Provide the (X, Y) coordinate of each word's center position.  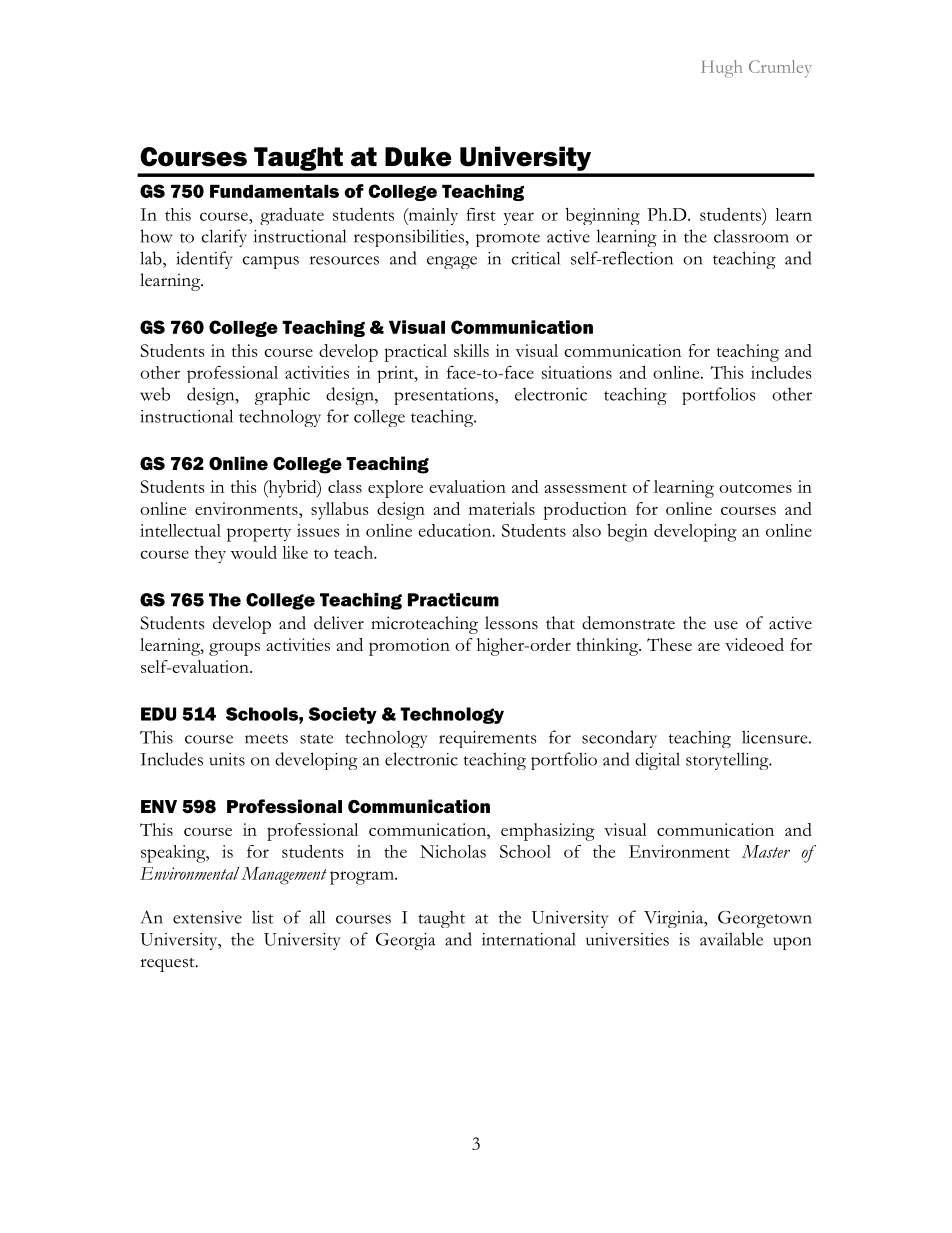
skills (471, 350)
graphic (282, 396)
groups (234, 649)
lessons (511, 623)
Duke (418, 157)
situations (577, 372)
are (709, 646)
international (529, 939)
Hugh (721, 69)
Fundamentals (274, 191)
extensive (207, 917)
